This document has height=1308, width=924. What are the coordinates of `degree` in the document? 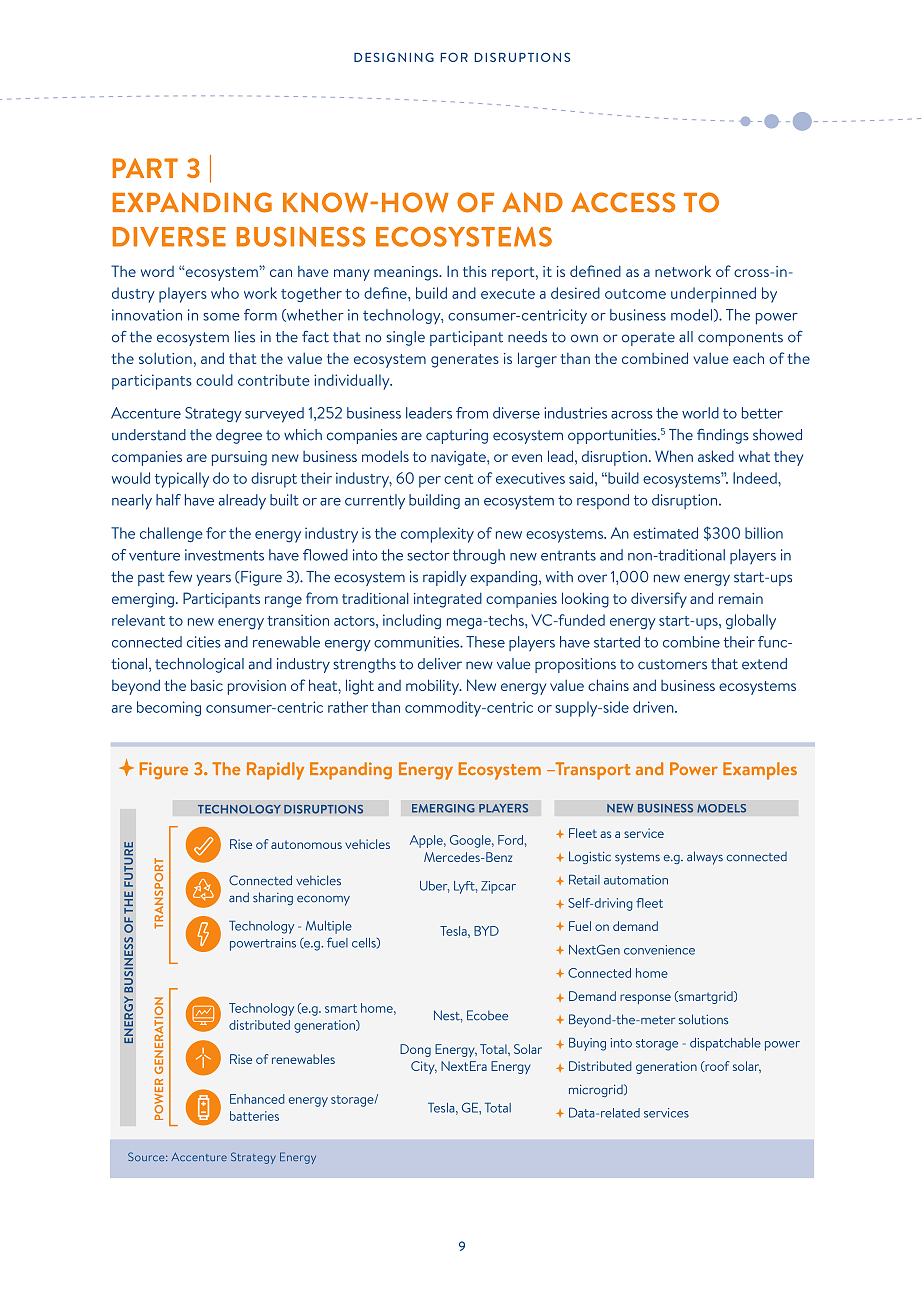 It's located at (239, 436).
